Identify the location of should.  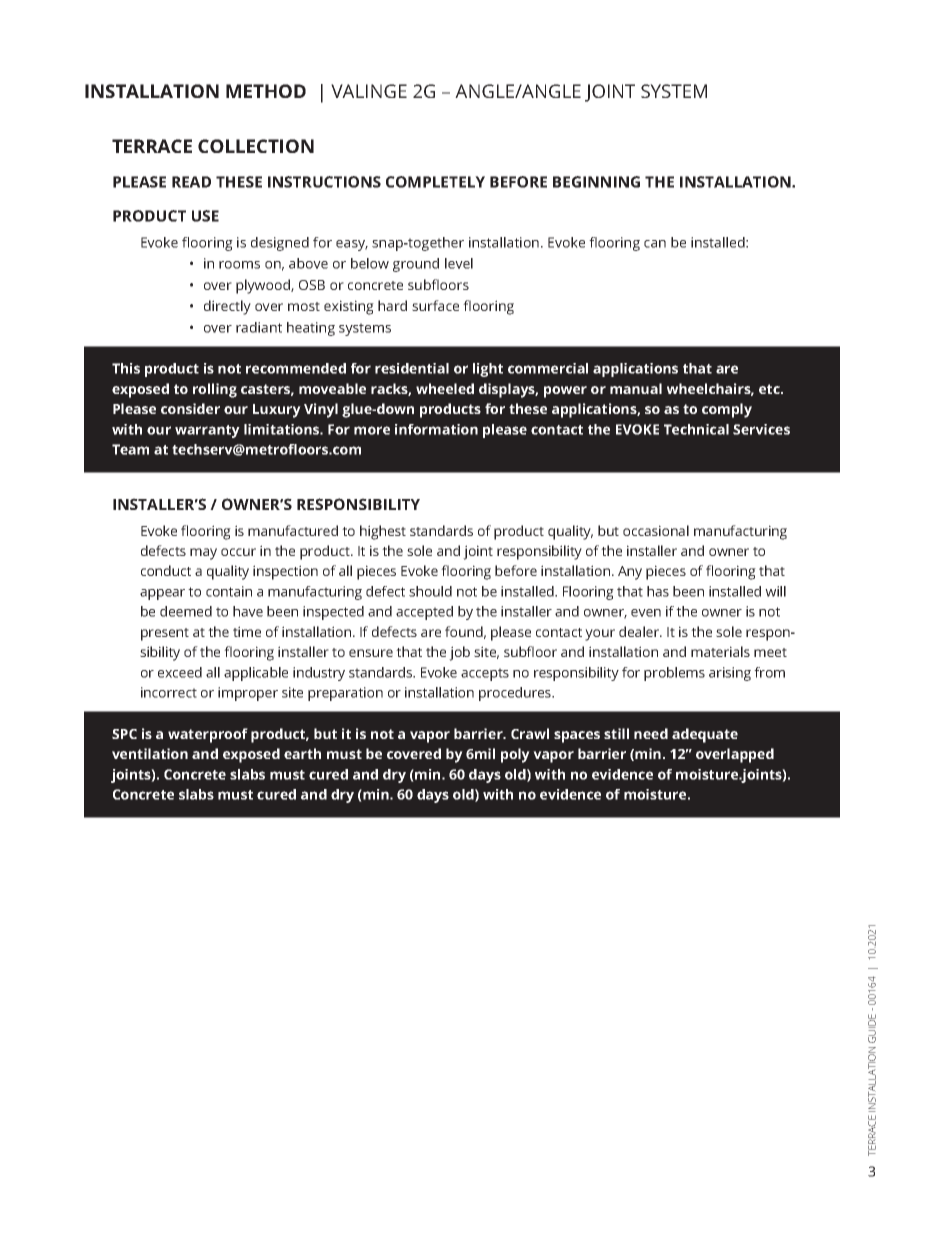
(430, 591).
